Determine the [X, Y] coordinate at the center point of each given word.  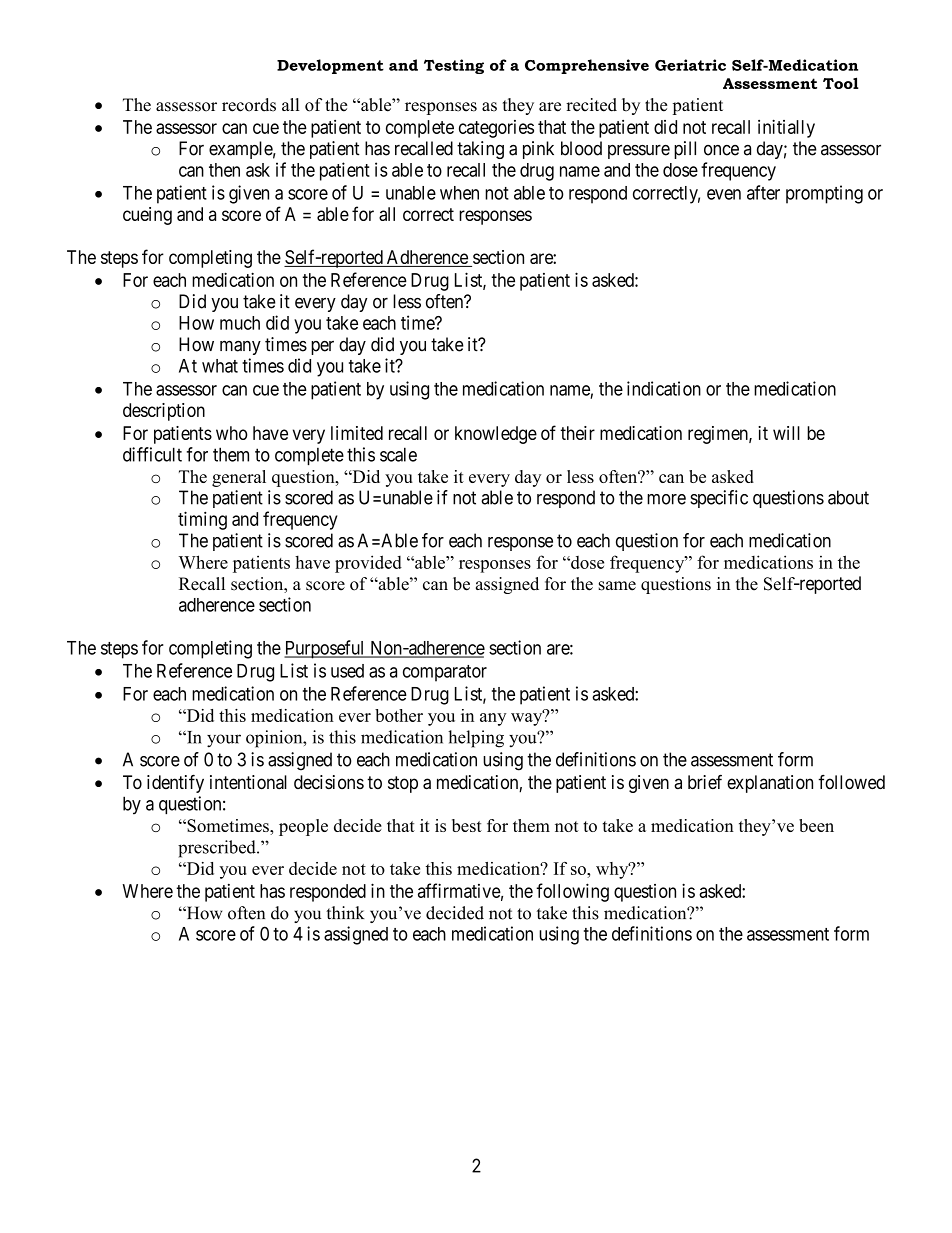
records [249, 105]
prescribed [218, 849]
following [572, 892]
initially [786, 128]
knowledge [496, 435]
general [239, 478]
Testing [454, 66]
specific [719, 499]
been [816, 825]
